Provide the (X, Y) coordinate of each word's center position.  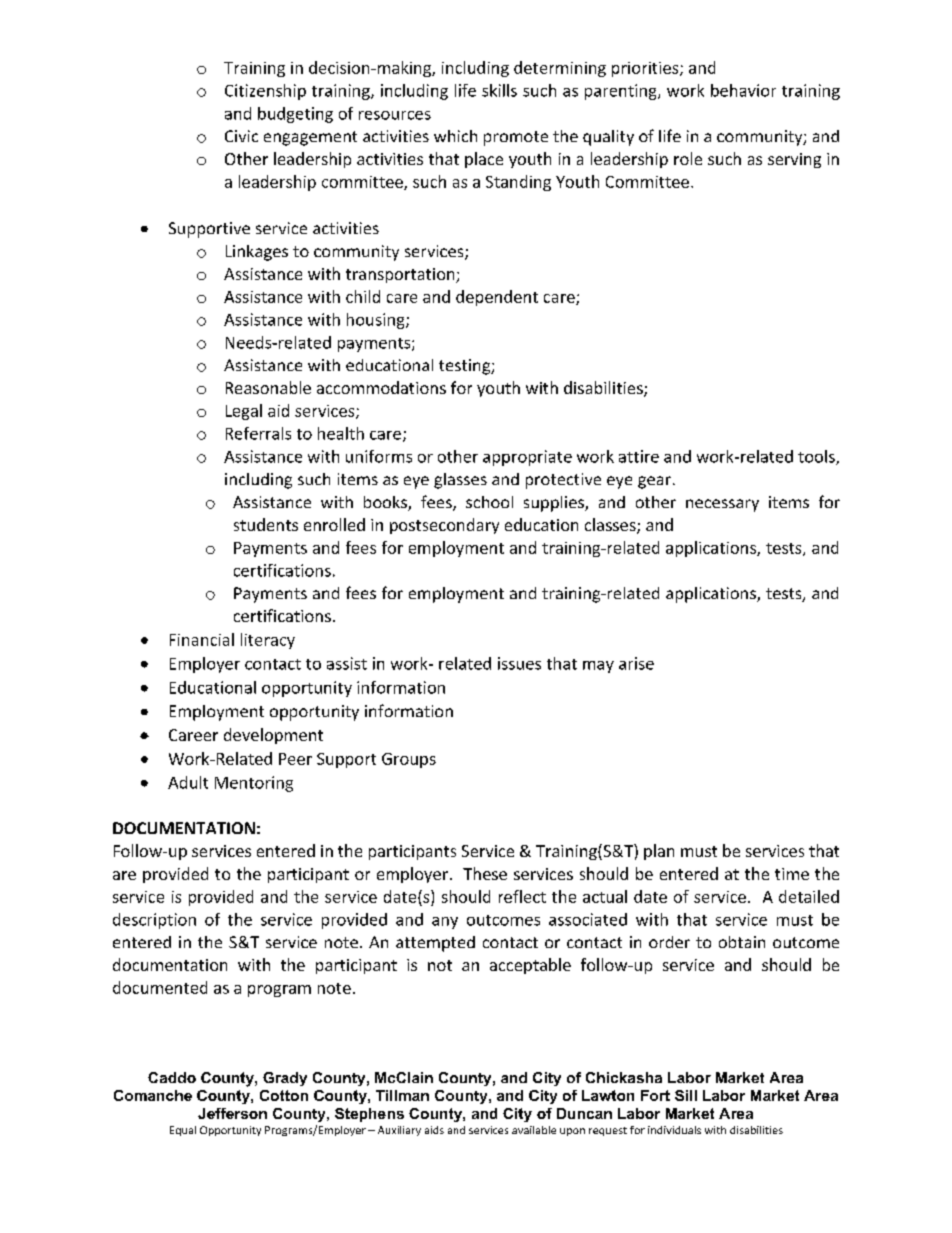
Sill (686, 1095)
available (534, 1130)
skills (499, 90)
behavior (743, 90)
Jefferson (232, 1113)
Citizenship (265, 92)
